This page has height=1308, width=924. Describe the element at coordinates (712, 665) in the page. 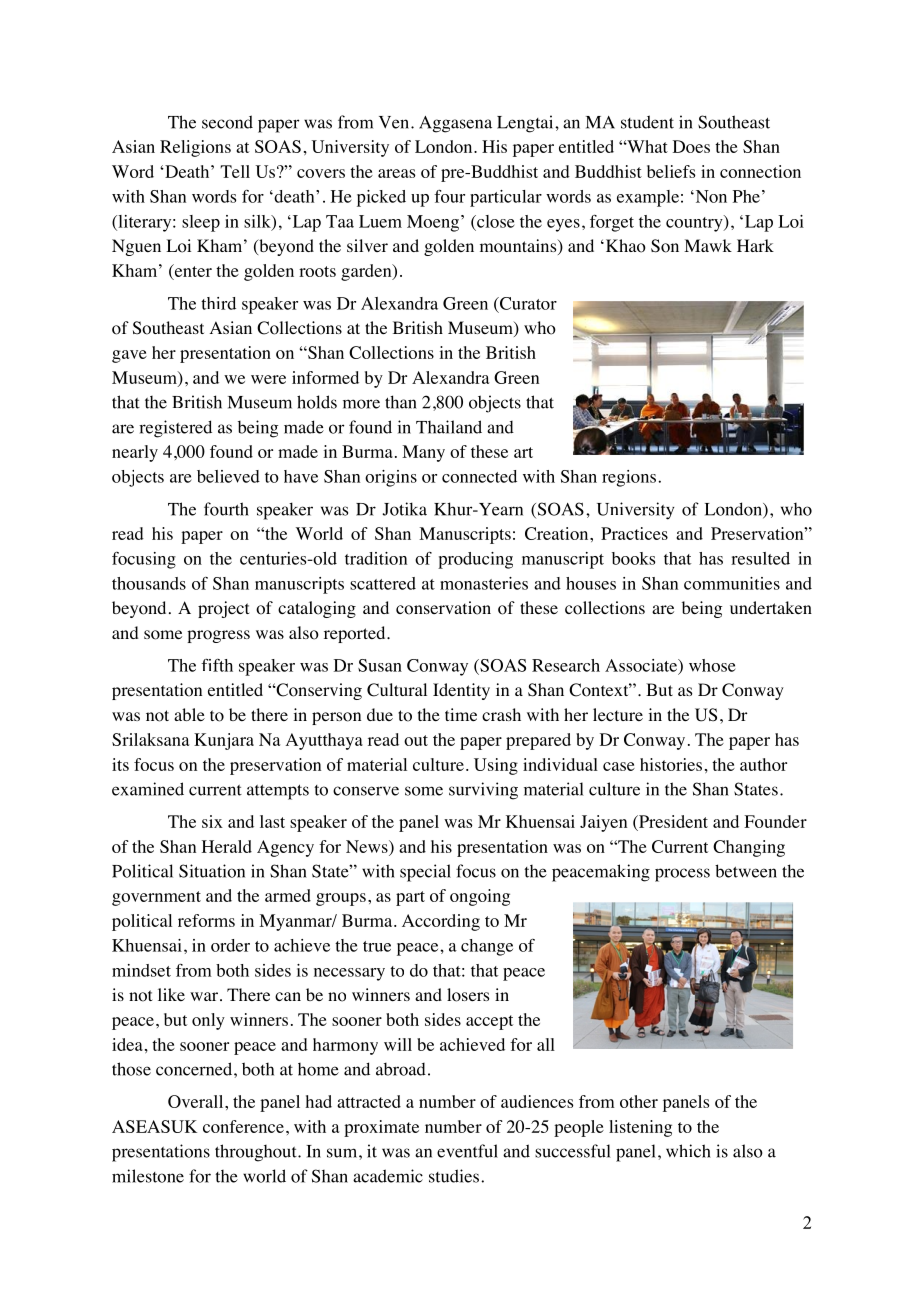

I see `whose` at that location.
